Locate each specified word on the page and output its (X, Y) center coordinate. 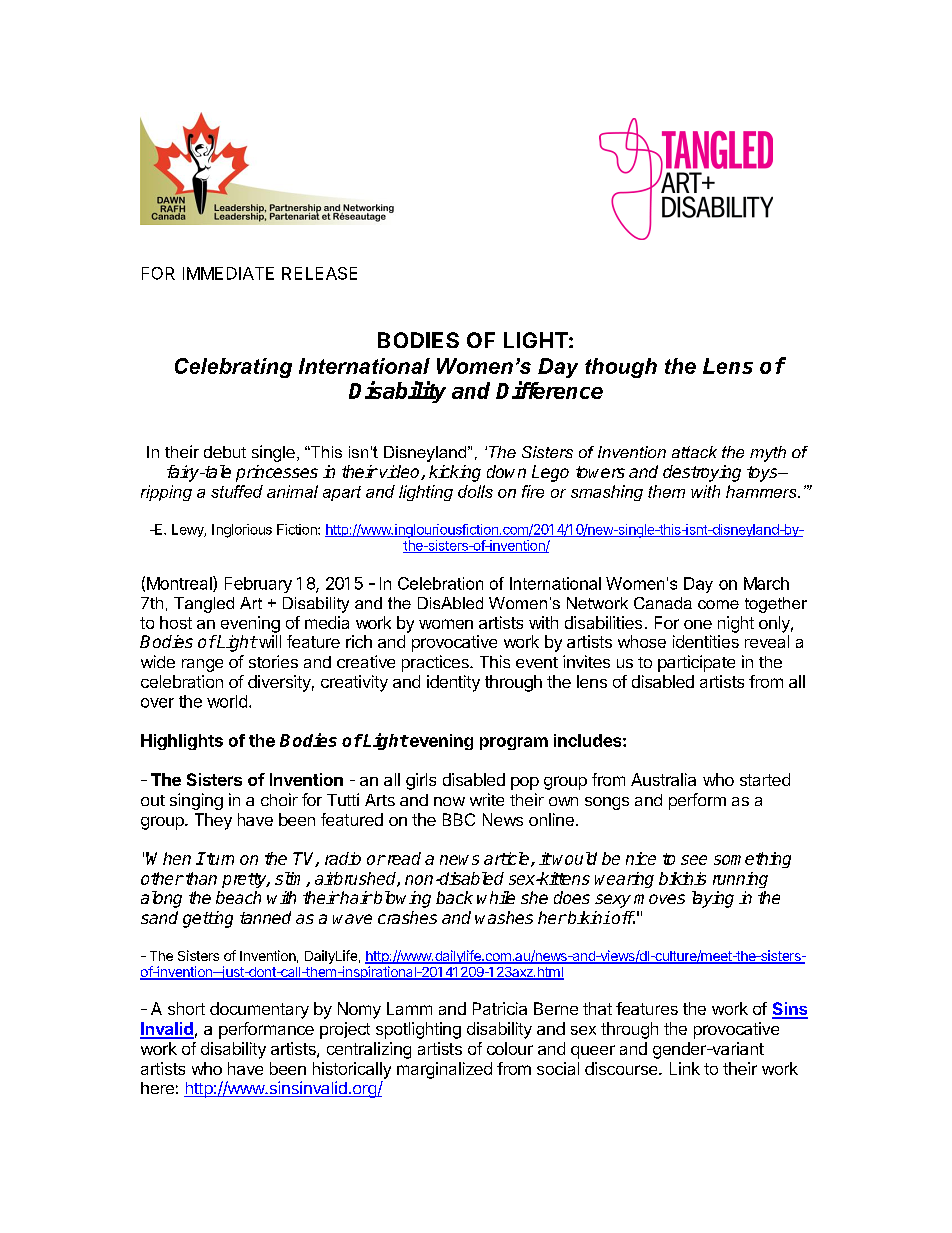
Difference (549, 390)
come (718, 604)
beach (238, 897)
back (454, 897)
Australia (663, 779)
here (157, 1088)
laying (713, 899)
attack (694, 452)
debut (225, 452)
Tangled (204, 605)
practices (436, 663)
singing (196, 801)
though (621, 368)
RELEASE (319, 273)
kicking (455, 473)
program (514, 743)
